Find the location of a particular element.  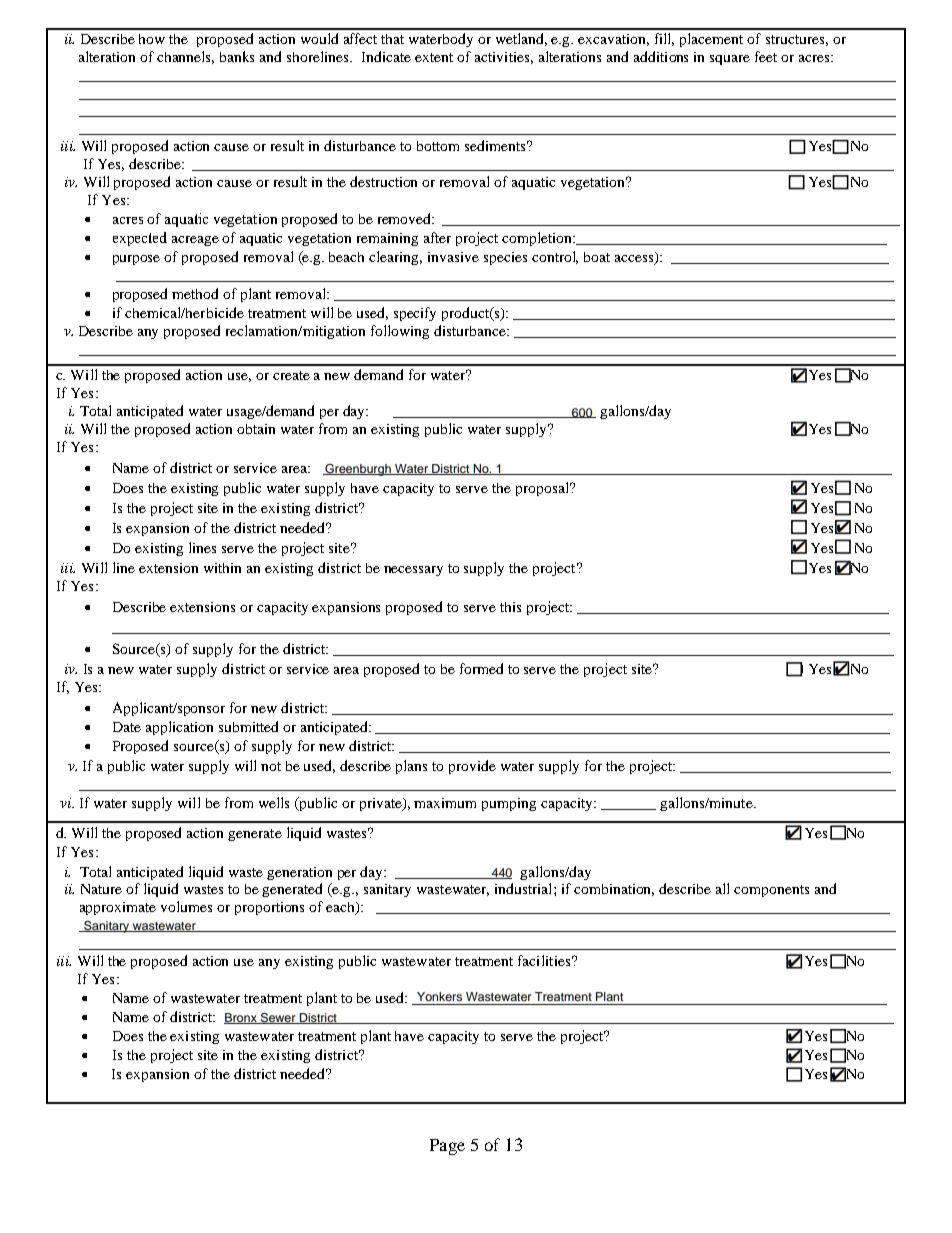

Page is located at coordinates (447, 1147).
